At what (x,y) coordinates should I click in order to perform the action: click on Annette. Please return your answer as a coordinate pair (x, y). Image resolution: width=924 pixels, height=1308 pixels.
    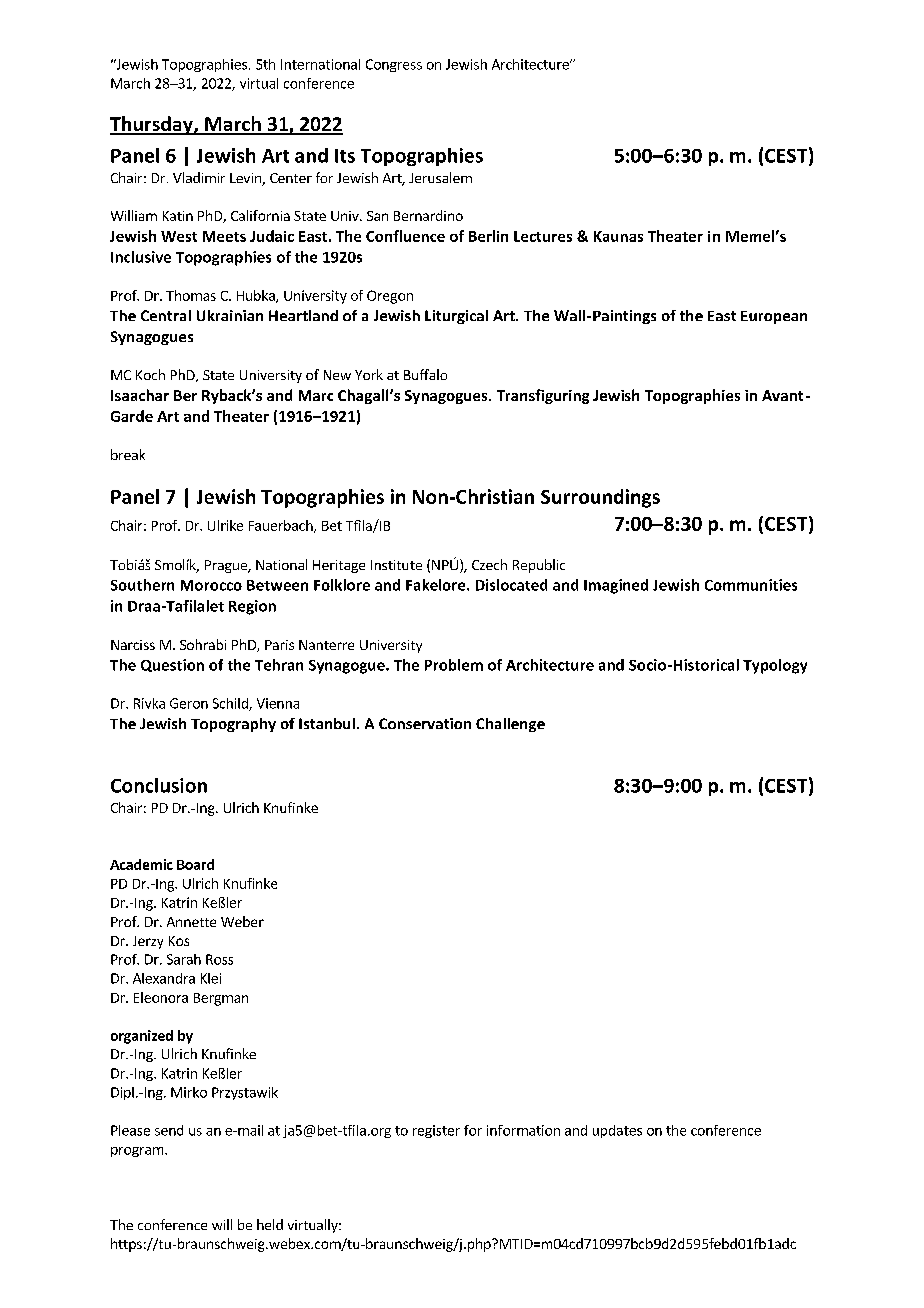
    Looking at the image, I should click on (191, 922).
